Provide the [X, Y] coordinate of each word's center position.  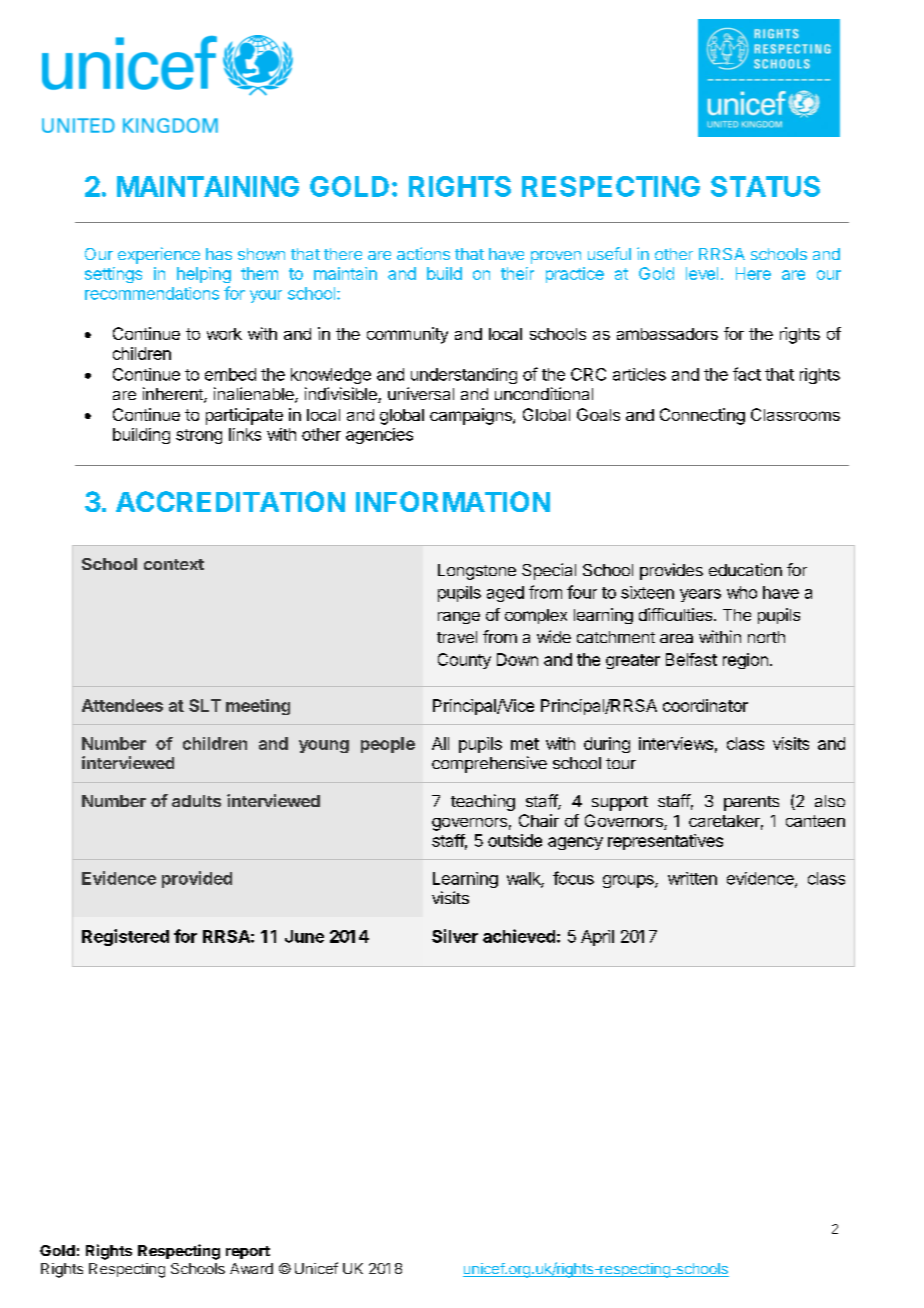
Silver [455, 936]
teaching [483, 802]
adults [196, 801]
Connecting [702, 416]
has [219, 254]
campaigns [472, 416]
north [766, 637]
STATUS [765, 186]
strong [199, 436]
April [597, 938]
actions [423, 253]
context [174, 564]
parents [751, 803]
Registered [125, 937]
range [459, 618]
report [248, 1252]
